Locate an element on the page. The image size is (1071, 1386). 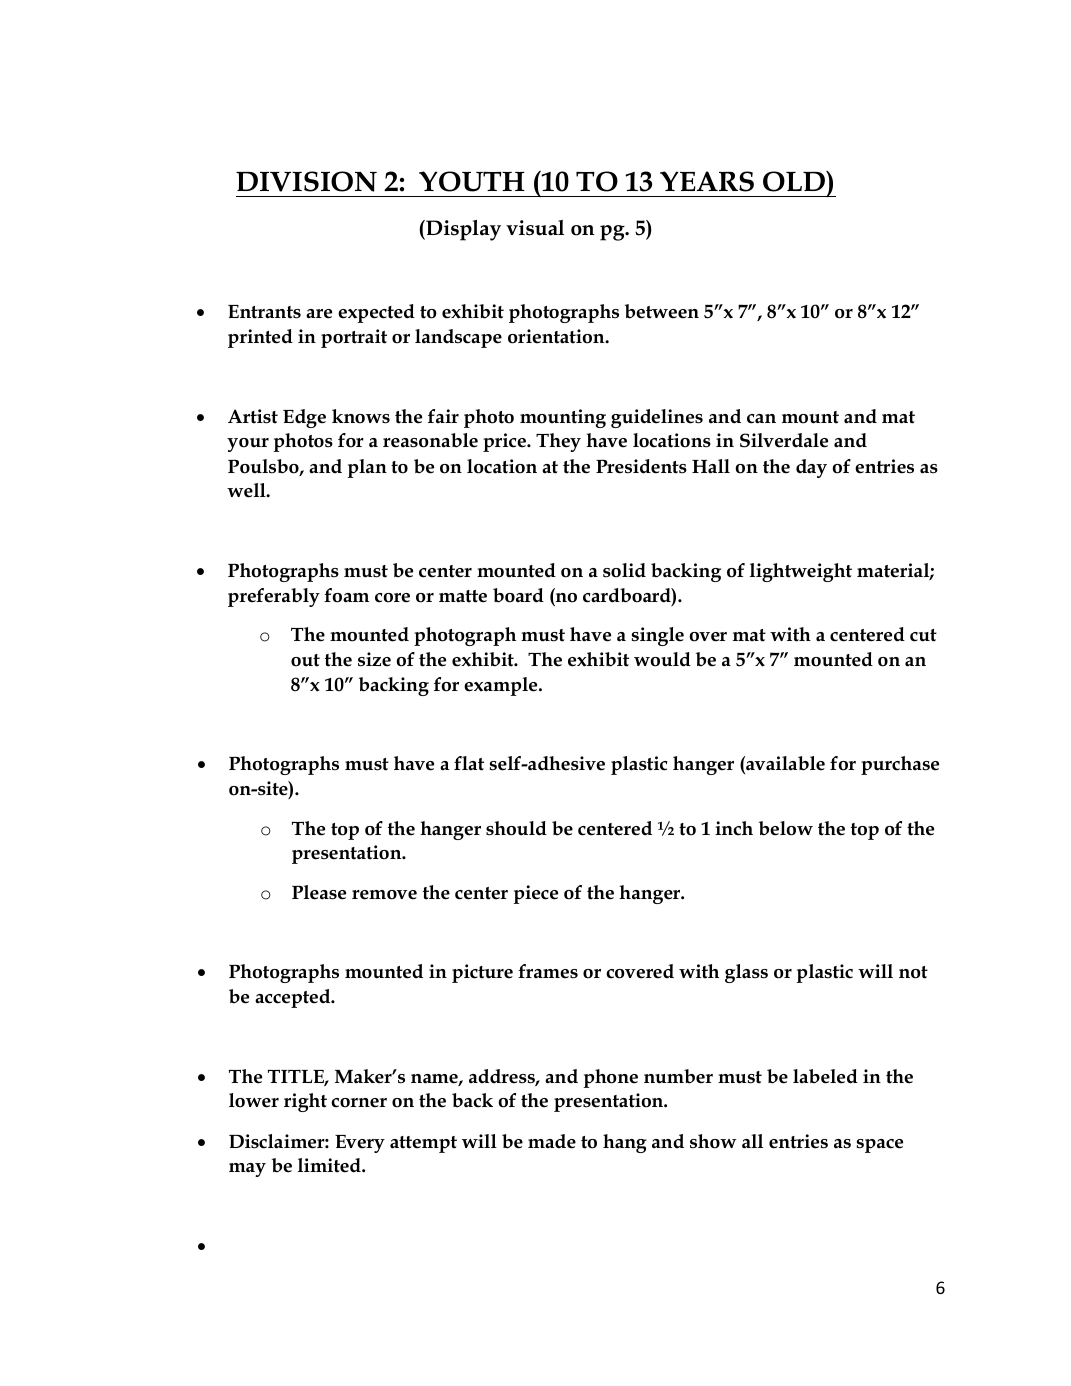
not is located at coordinates (913, 972).
